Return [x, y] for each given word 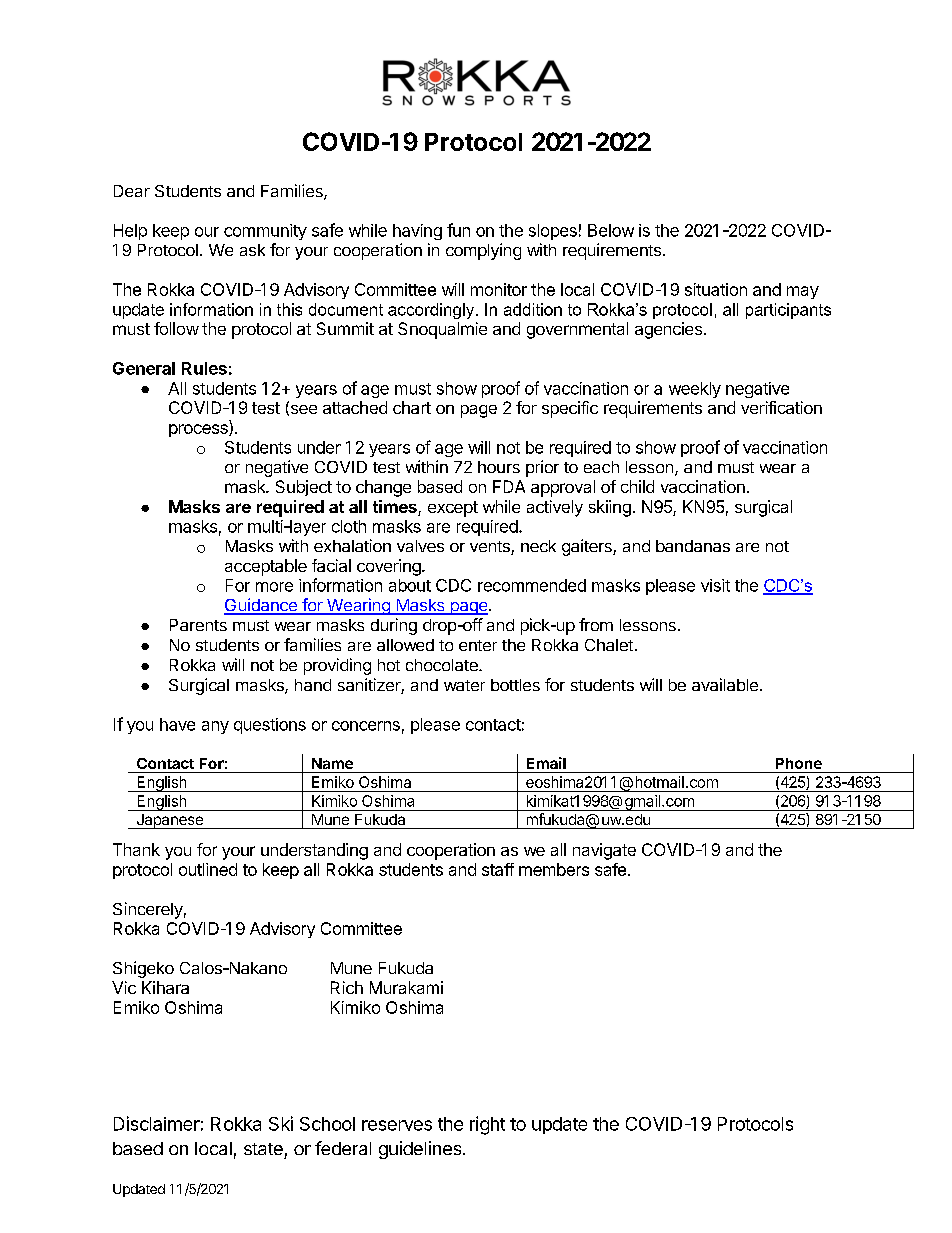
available [725, 684]
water [464, 685]
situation [716, 289]
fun [458, 230]
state [263, 1149]
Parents [198, 625]
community [265, 232]
